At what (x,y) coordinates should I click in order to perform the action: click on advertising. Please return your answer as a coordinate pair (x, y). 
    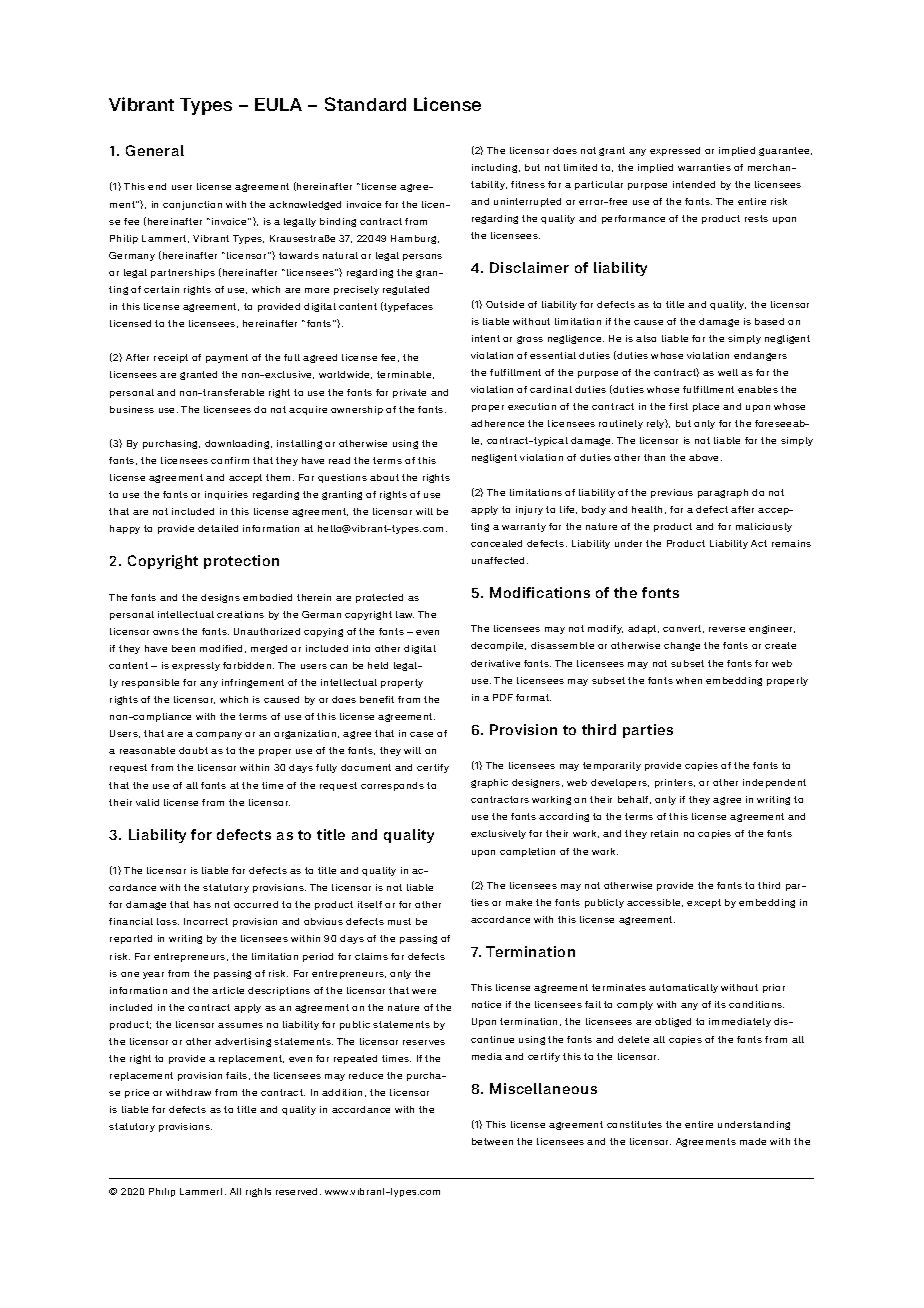
    Looking at the image, I should click on (243, 1042).
